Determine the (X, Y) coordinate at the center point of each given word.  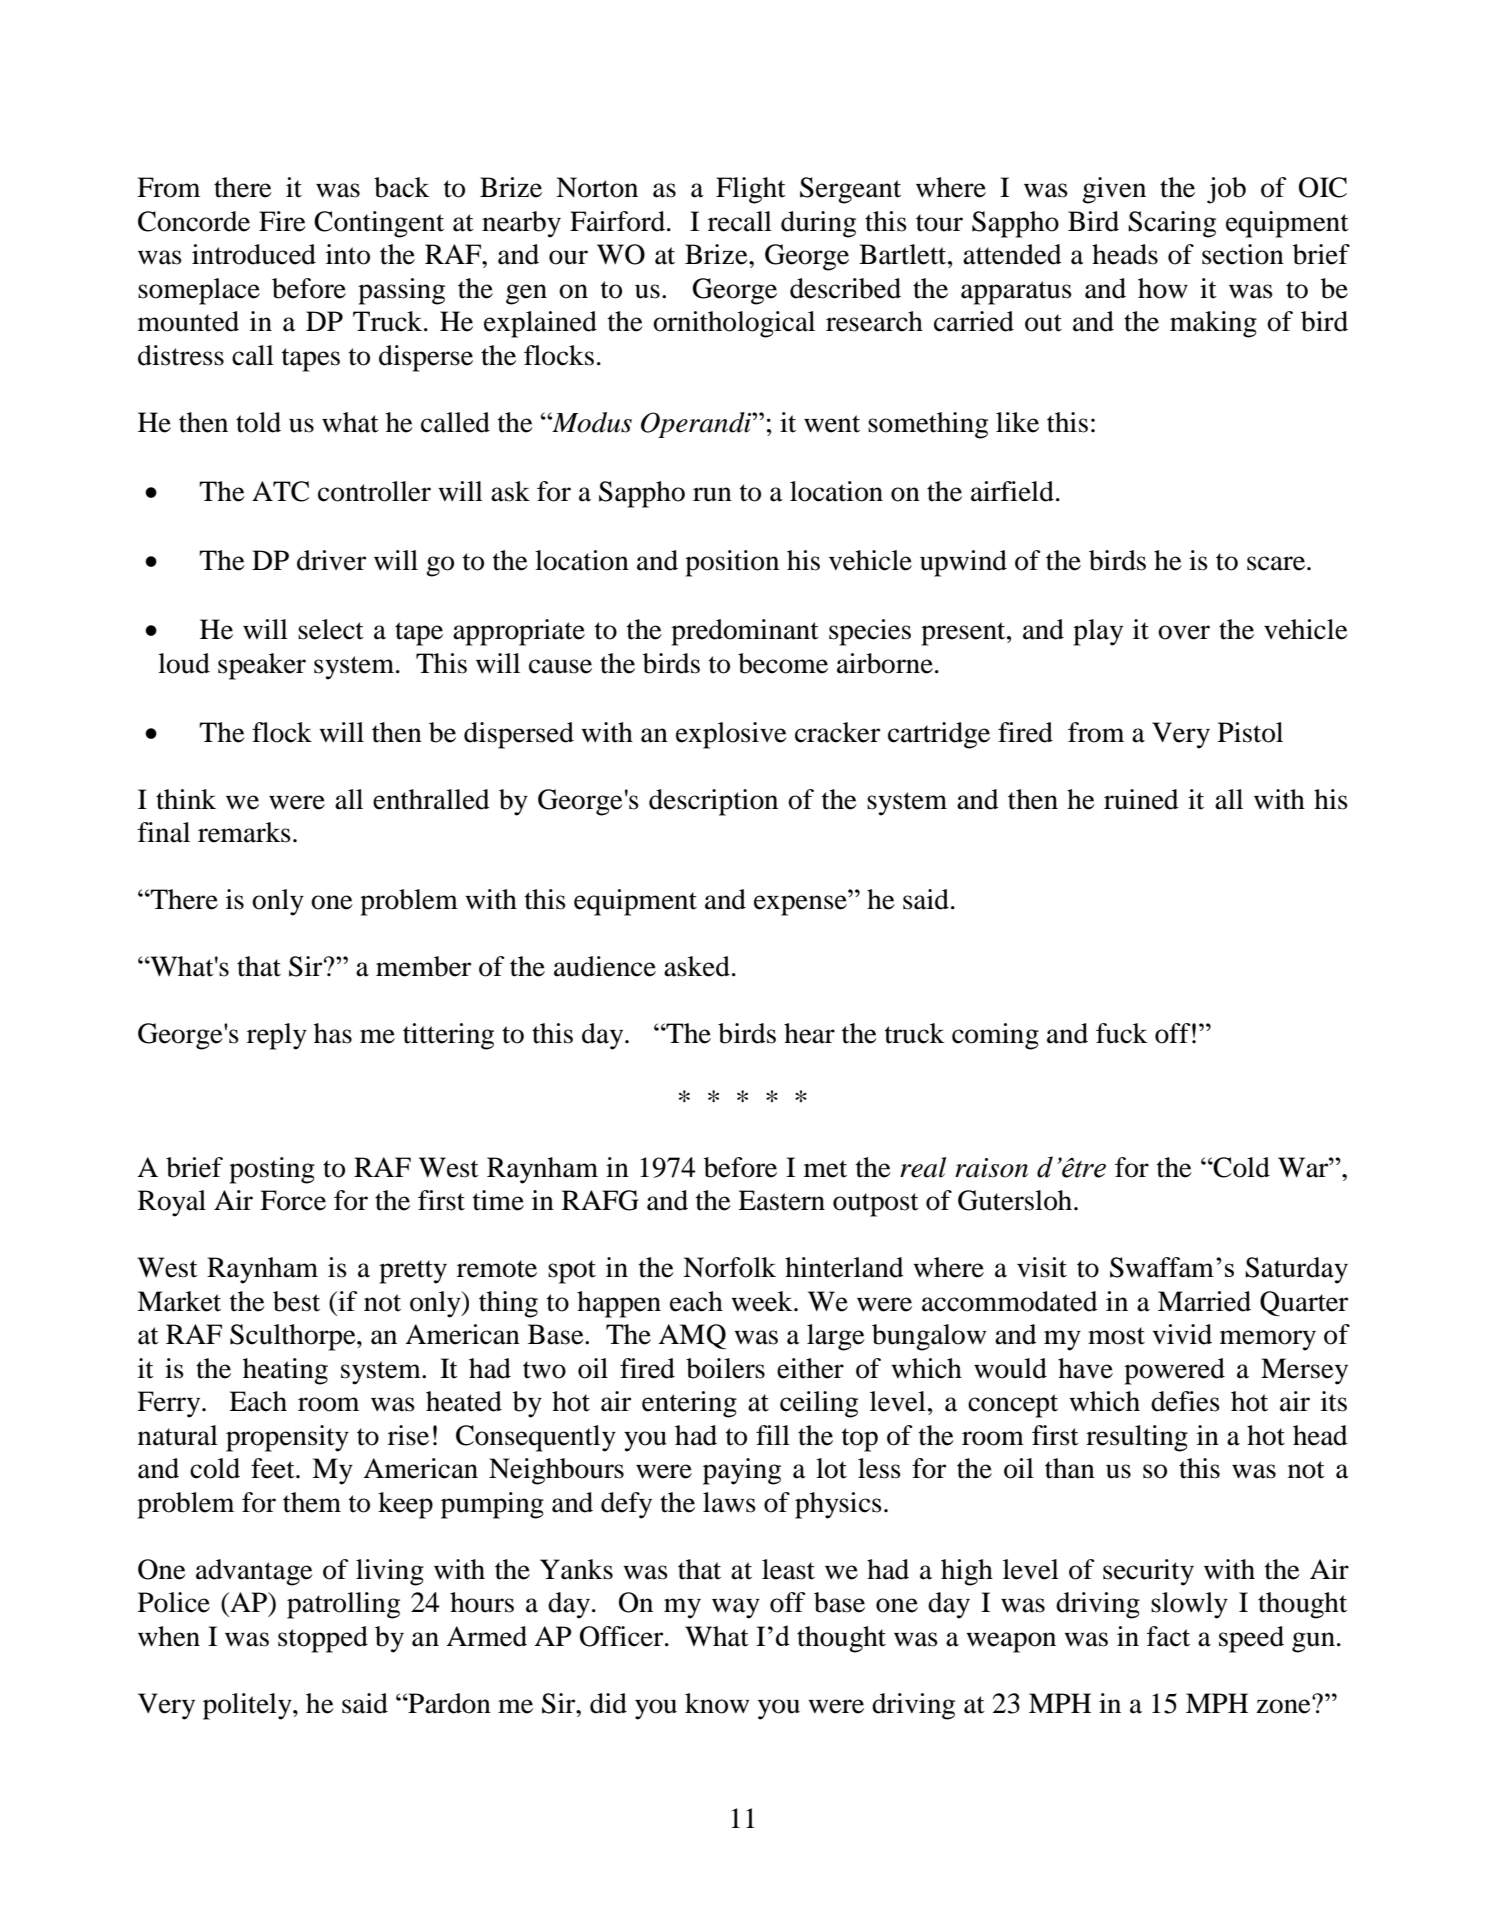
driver (331, 560)
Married (1204, 1301)
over (1184, 632)
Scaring (1172, 224)
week (763, 1301)
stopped (323, 1639)
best (296, 1301)
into (348, 254)
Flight (751, 190)
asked (697, 966)
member (423, 966)
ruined (1141, 799)
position (732, 563)
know (717, 1703)
